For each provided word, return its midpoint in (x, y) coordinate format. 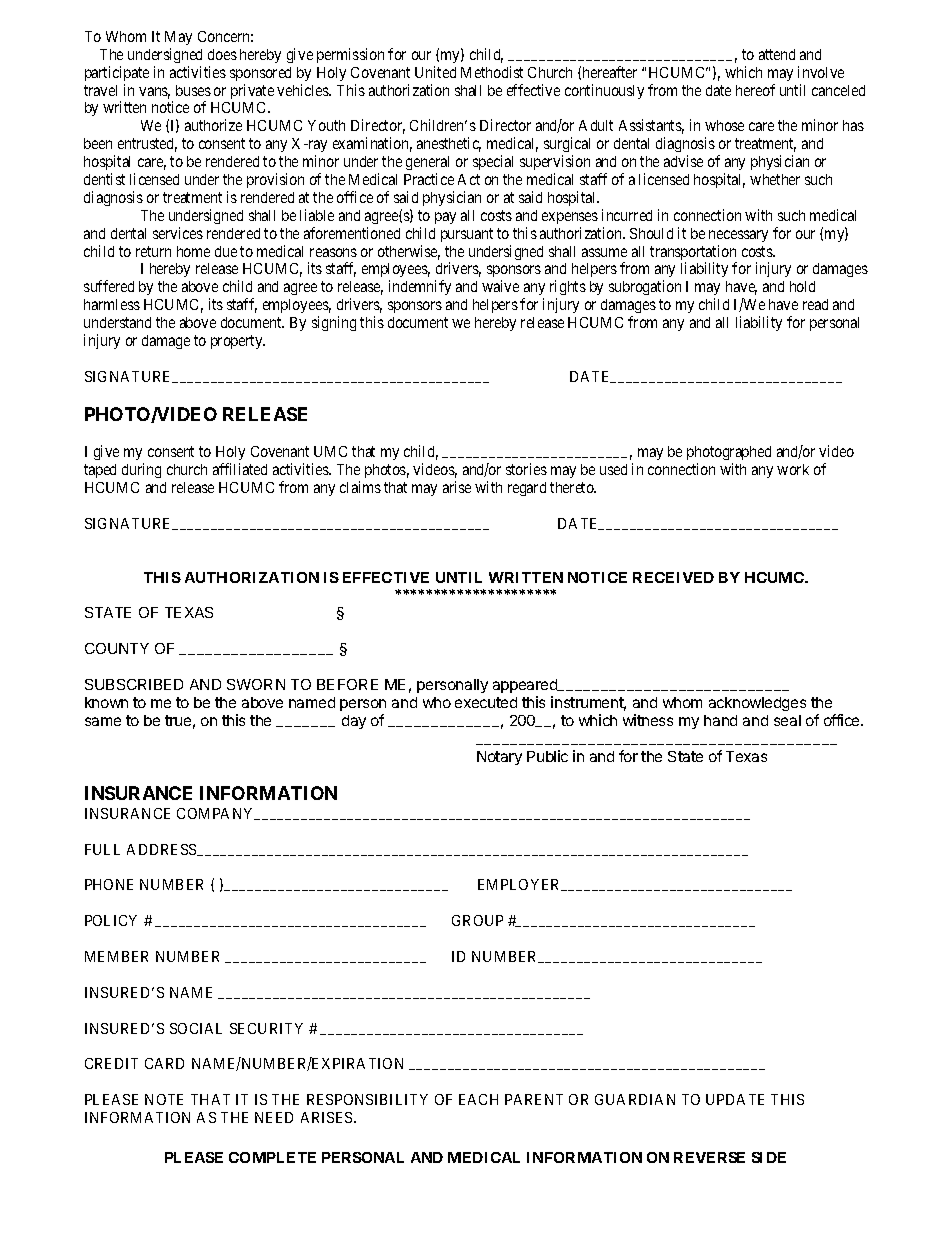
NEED (274, 1117)
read (815, 304)
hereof (755, 90)
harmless (112, 304)
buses (193, 90)
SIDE (769, 1157)
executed (486, 702)
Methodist (492, 72)
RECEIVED (673, 577)
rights (568, 289)
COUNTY (117, 648)
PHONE (109, 884)
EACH (478, 1099)
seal (787, 720)
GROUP (477, 920)
